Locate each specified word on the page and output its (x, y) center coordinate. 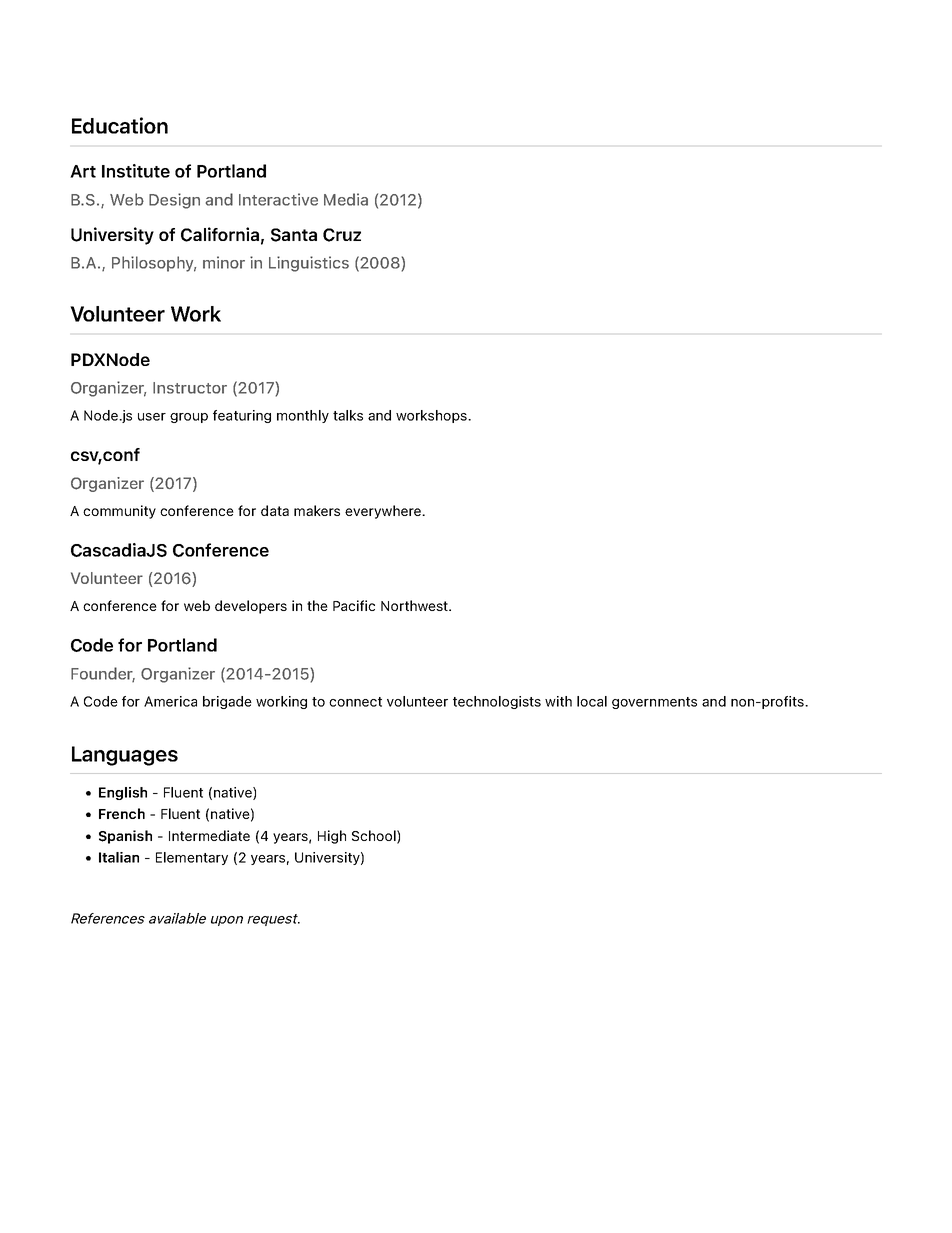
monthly (303, 416)
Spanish (125, 837)
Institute (136, 171)
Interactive (278, 199)
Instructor (190, 388)
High (332, 837)
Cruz (342, 235)
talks (348, 415)
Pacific (354, 605)
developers (251, 607)
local (592, 701)
